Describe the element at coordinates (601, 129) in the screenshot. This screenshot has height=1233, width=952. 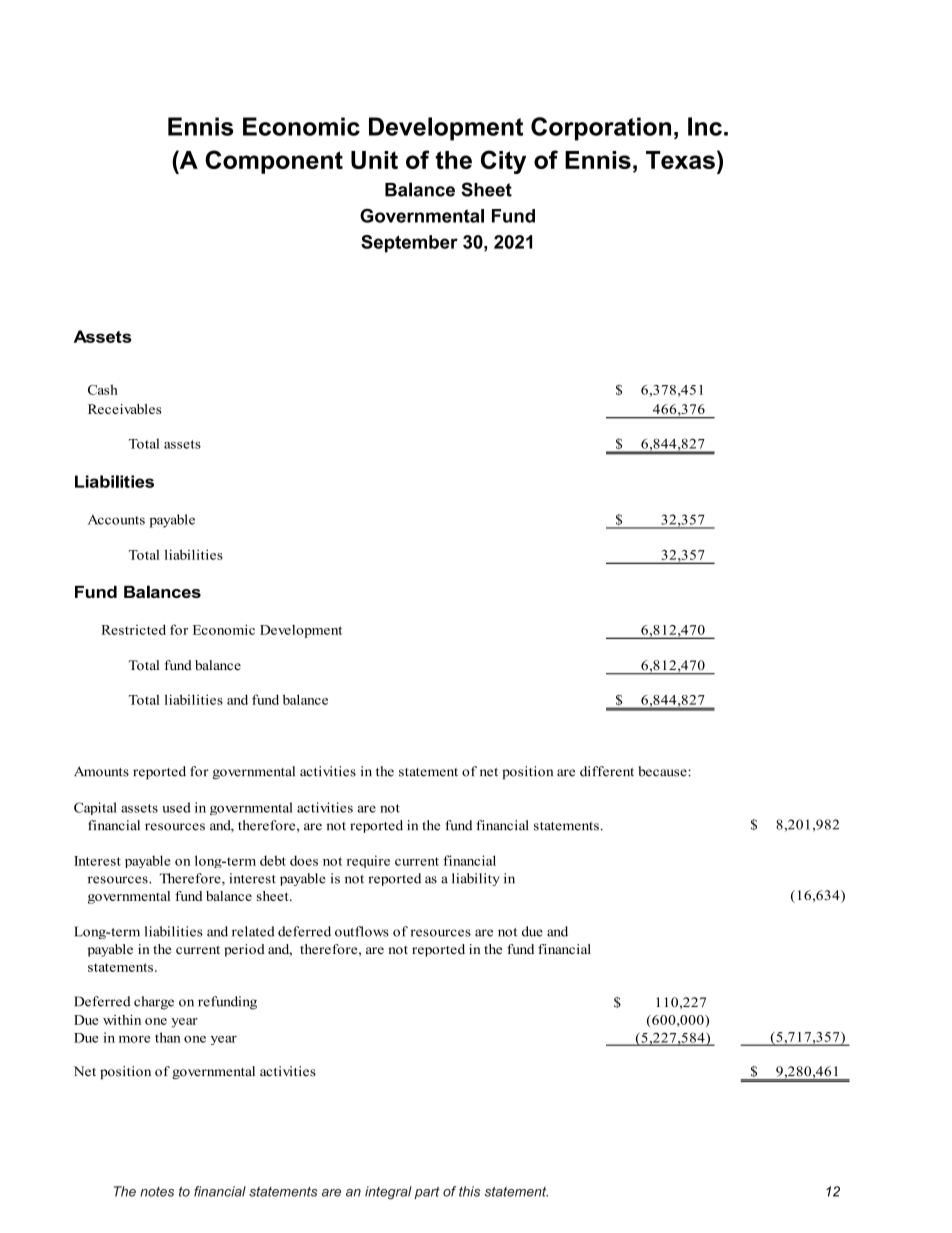
I see `Corporation` at that location.
